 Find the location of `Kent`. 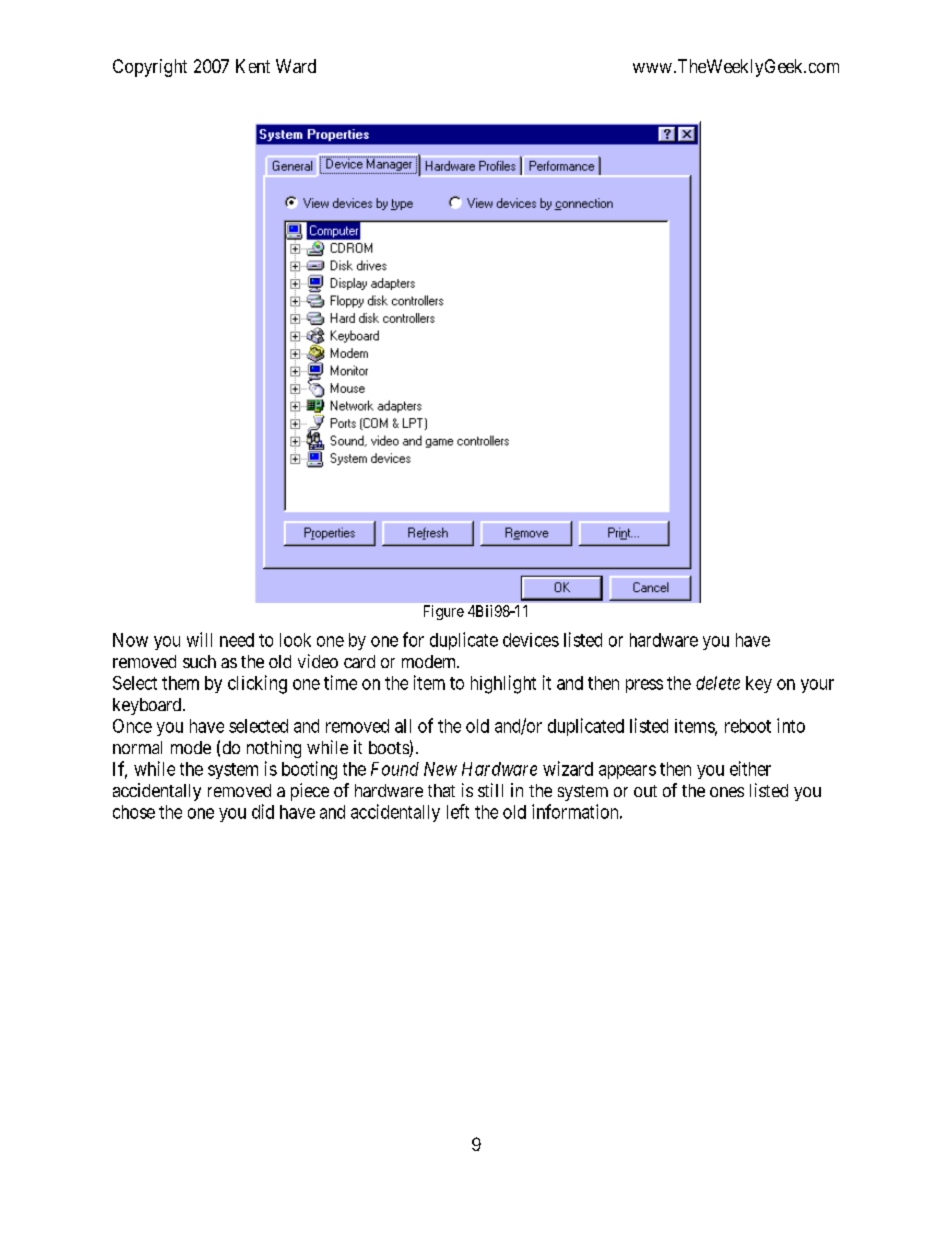

Kent is located at coordinates (253, 66).
